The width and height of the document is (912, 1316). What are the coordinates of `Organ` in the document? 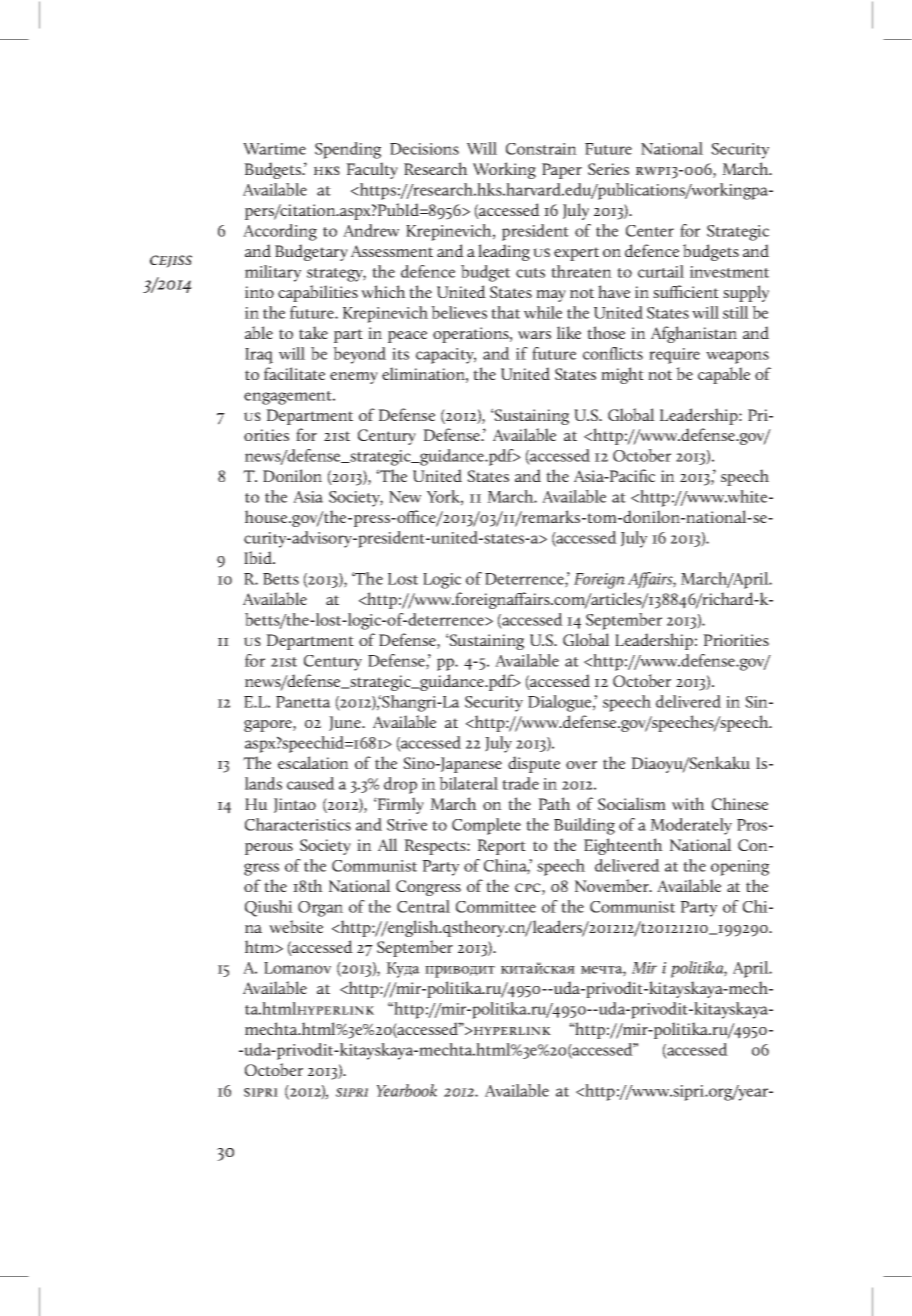 It's located at (320, 909).
